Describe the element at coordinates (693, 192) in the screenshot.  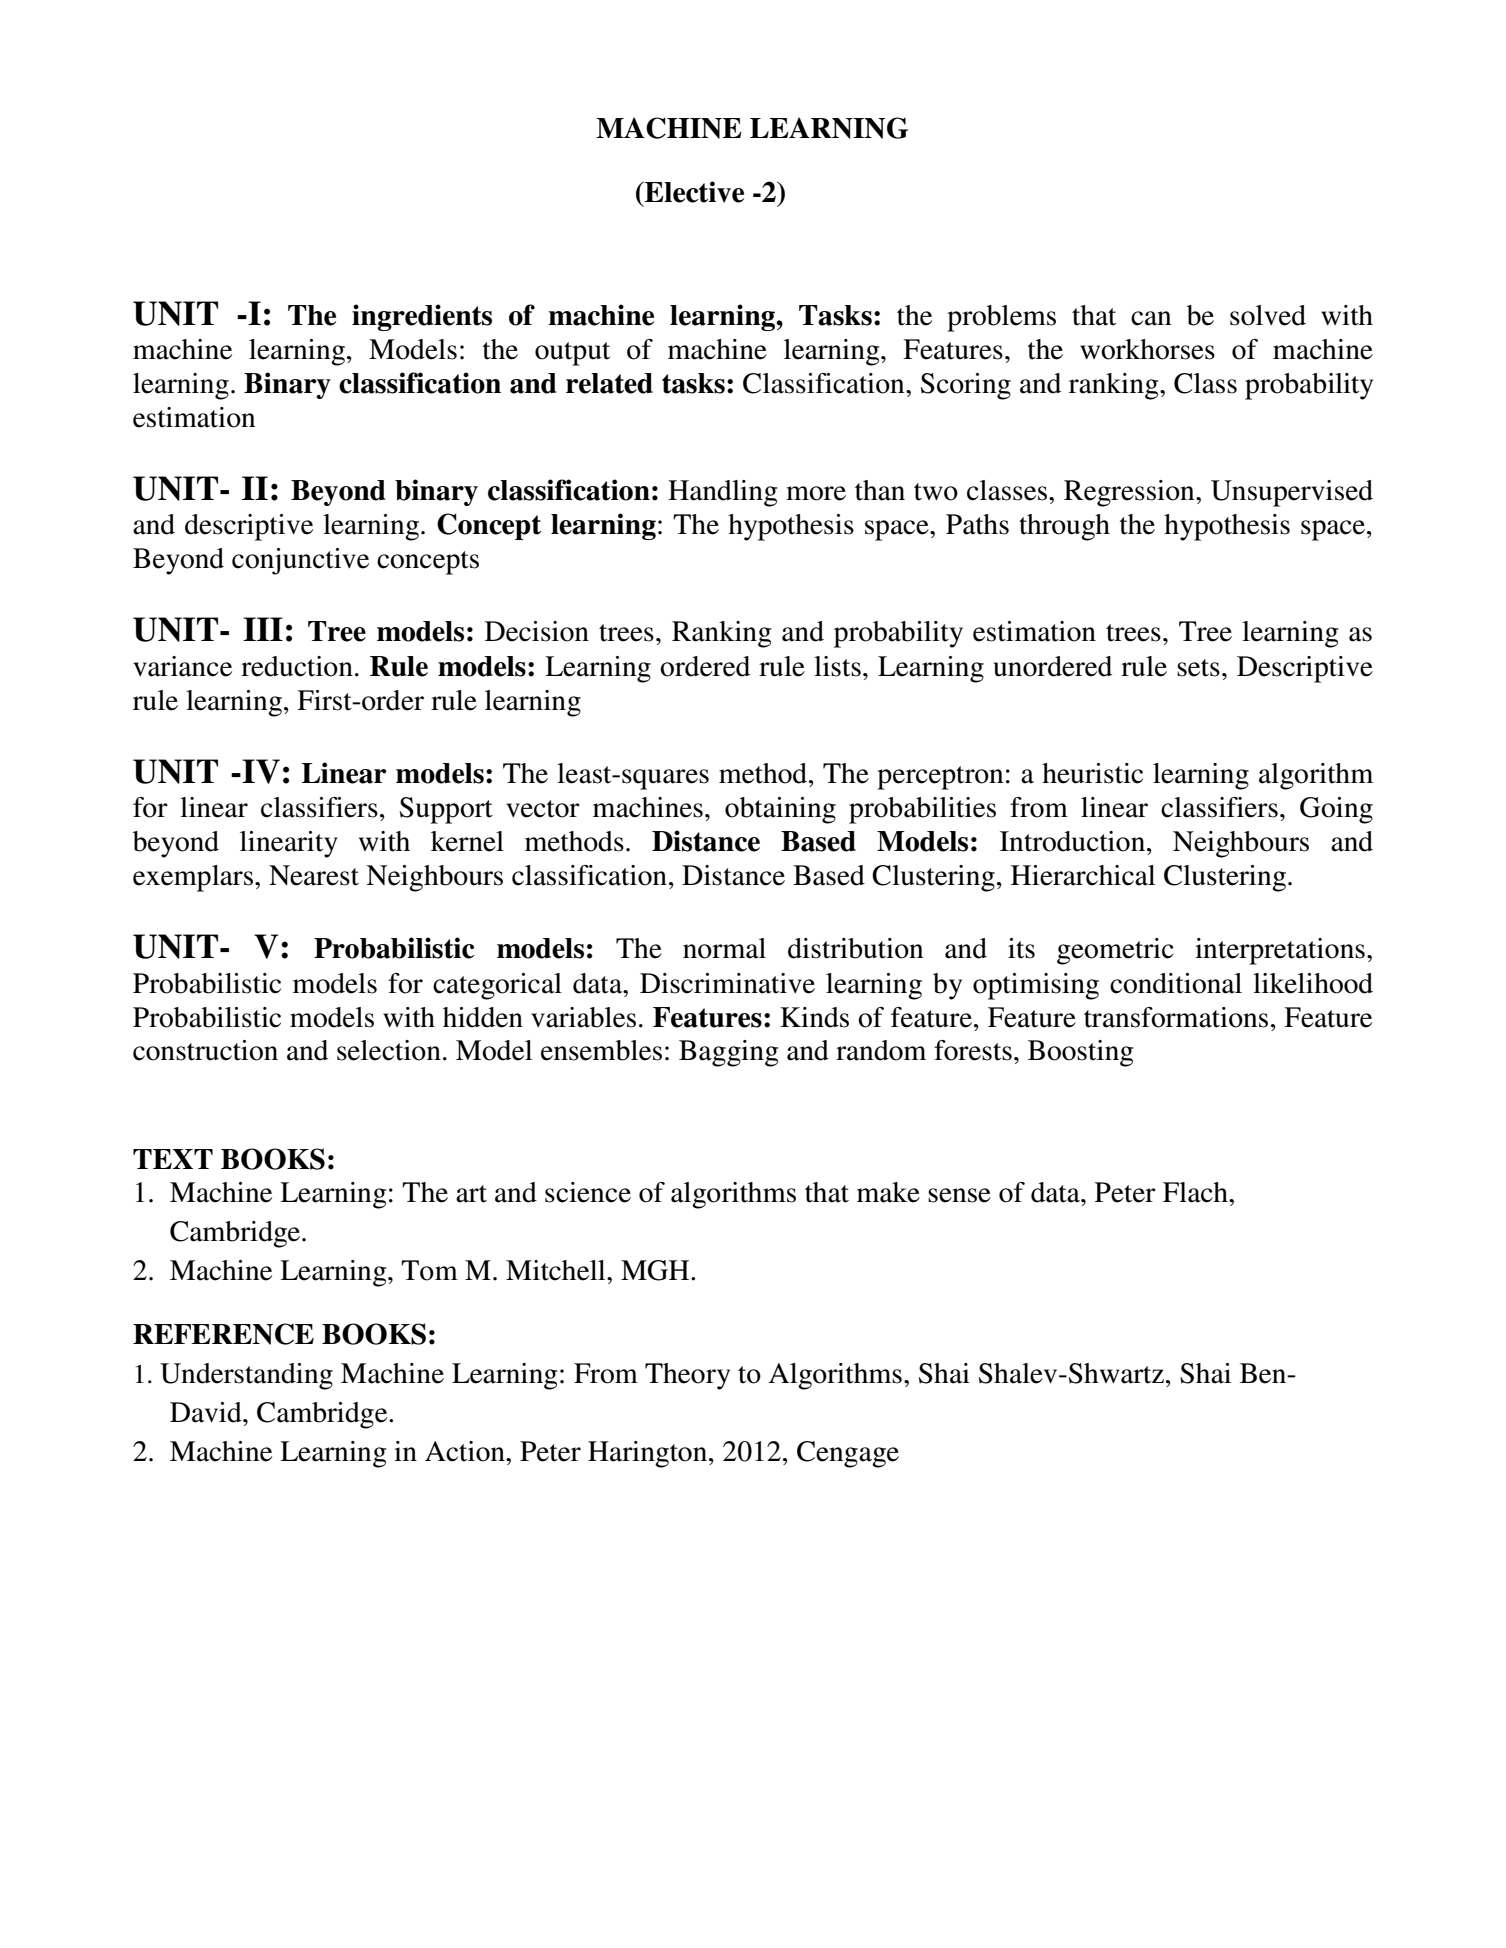
I see `Elective` at that location.
